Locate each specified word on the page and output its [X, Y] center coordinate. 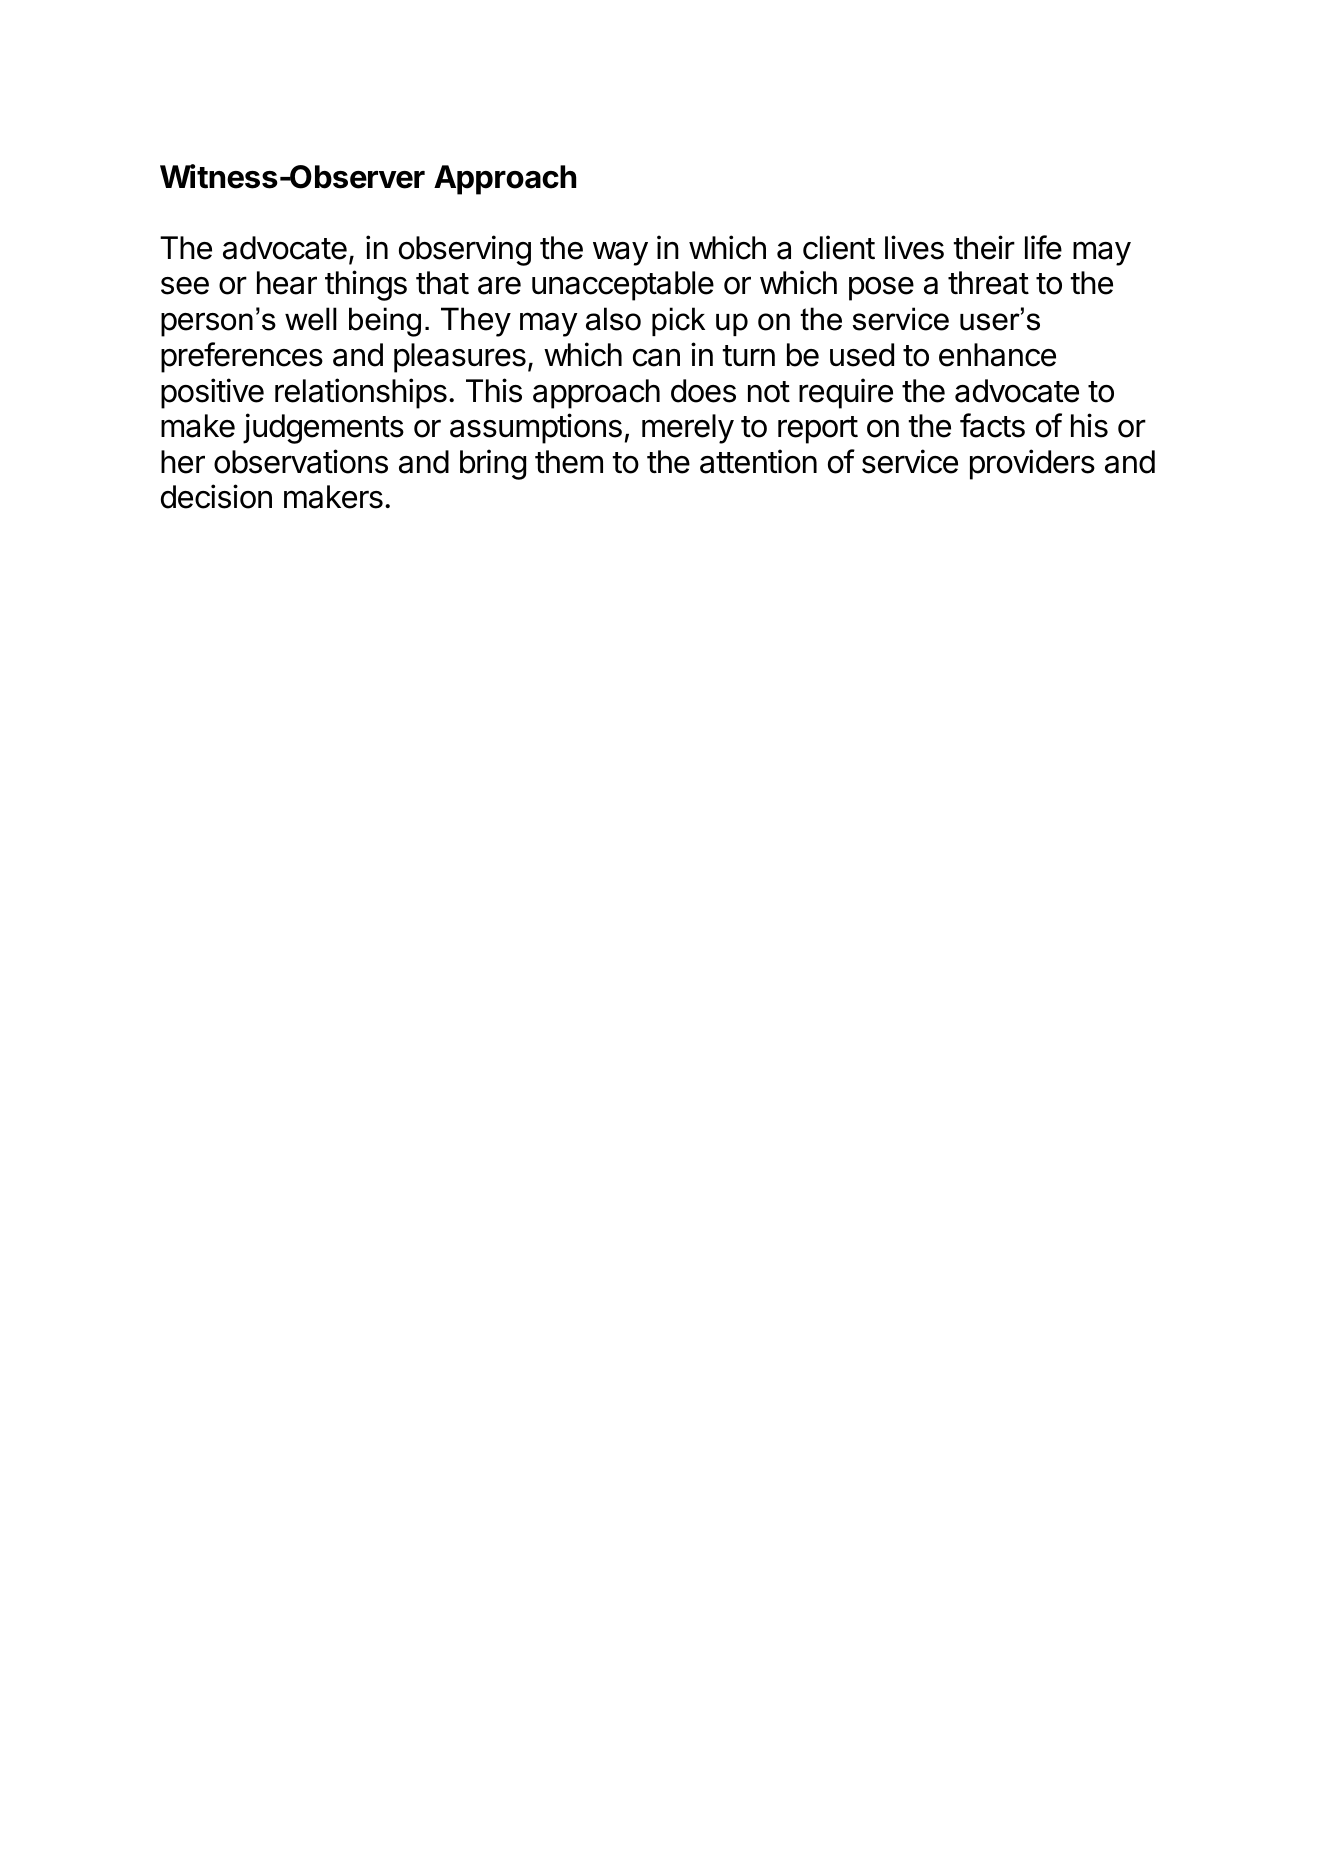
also [613, 319]
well [311, 319]
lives [914, 247]
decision [216, 496]
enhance [997, 355]
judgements [323, 428]
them [569, 462]
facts [992, 425]
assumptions [536, 428]
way [620, 254]
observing [465, 250]
